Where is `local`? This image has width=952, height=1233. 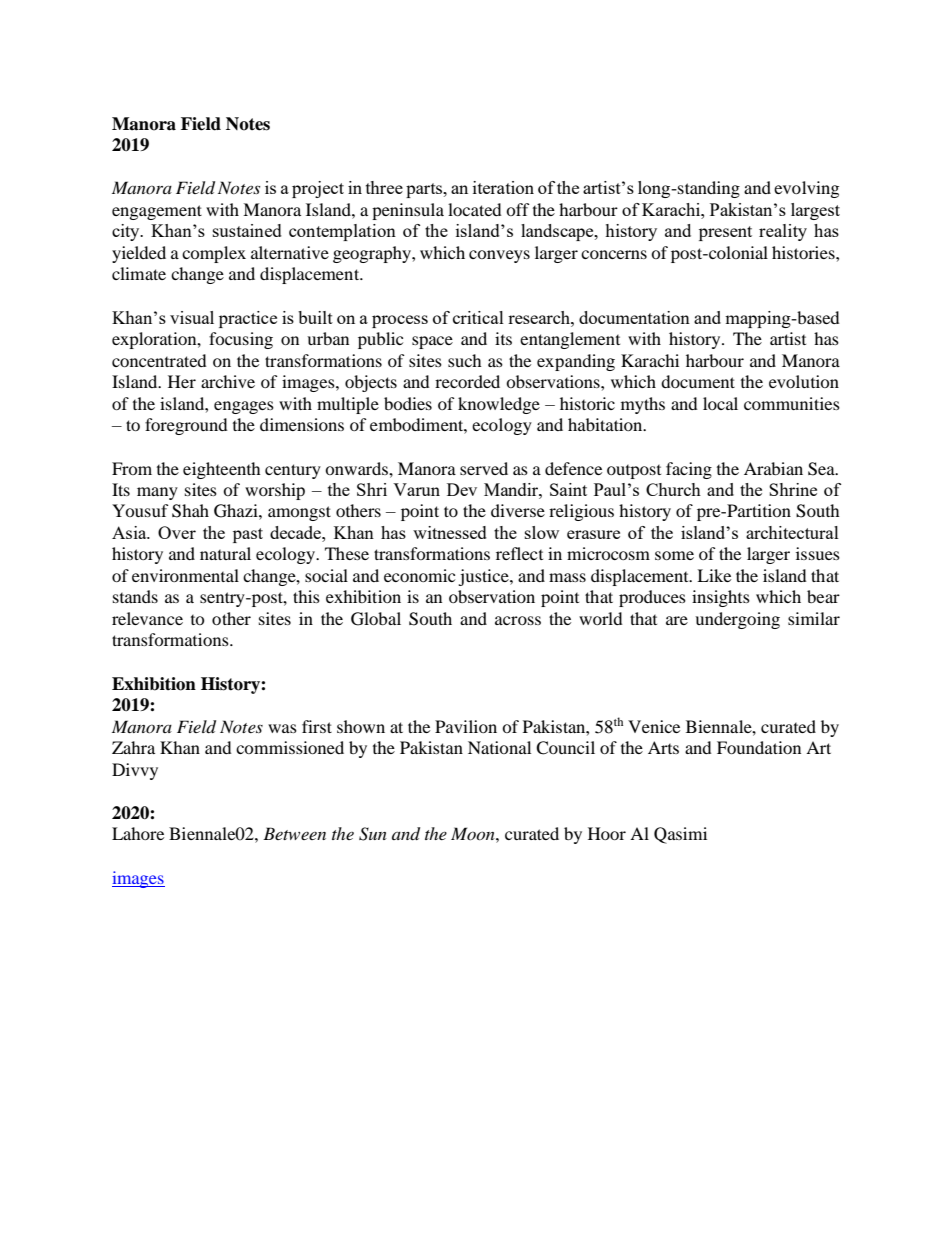 local is located at coordinates (720, 403).
